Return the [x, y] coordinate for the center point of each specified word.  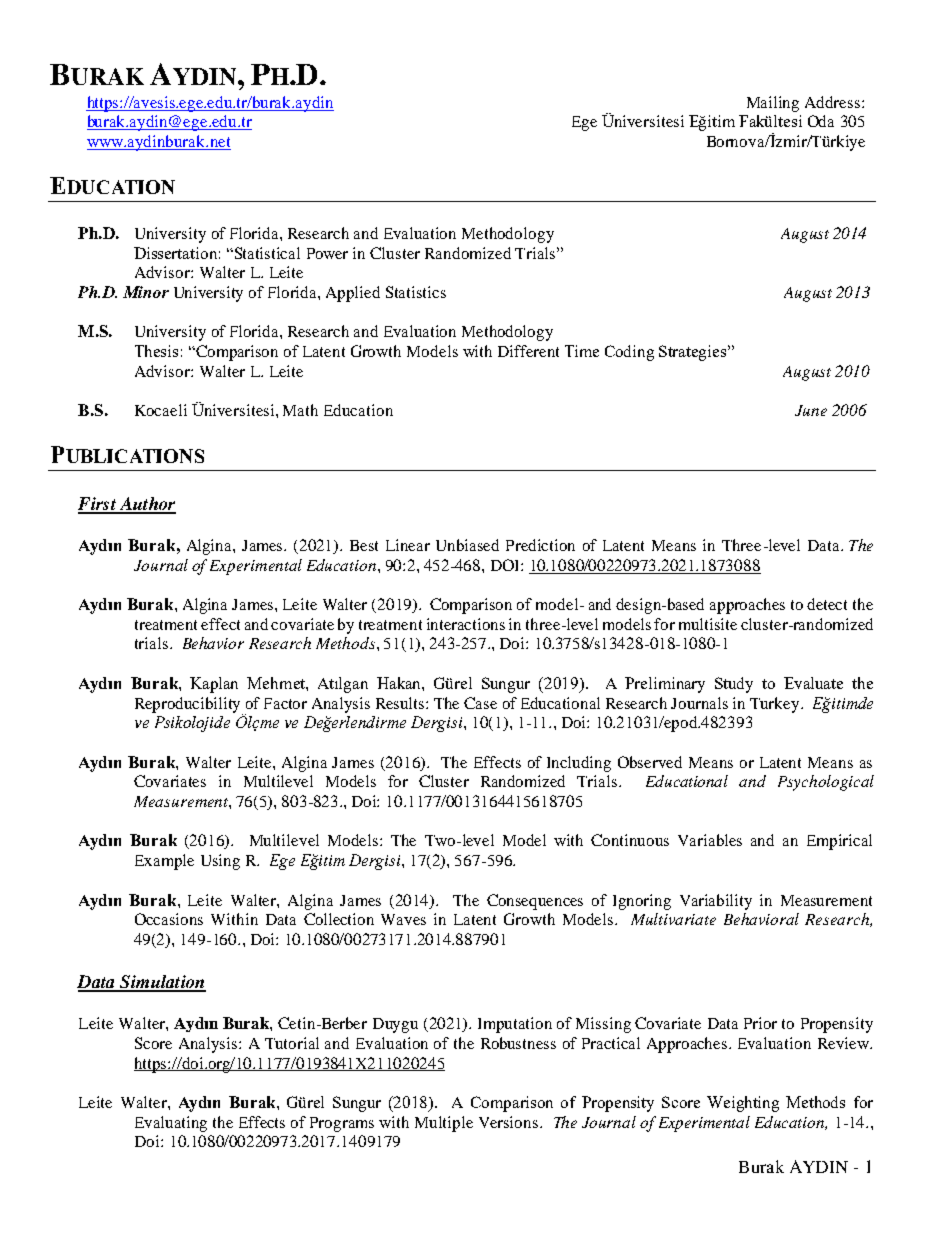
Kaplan [214, 685]
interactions [466, 624]
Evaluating [171, 1124]
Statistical [266, 253]
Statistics [416, 292]
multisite [708, 624]
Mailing [773, 104]
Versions [510, 1122]
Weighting [743, 1104]
